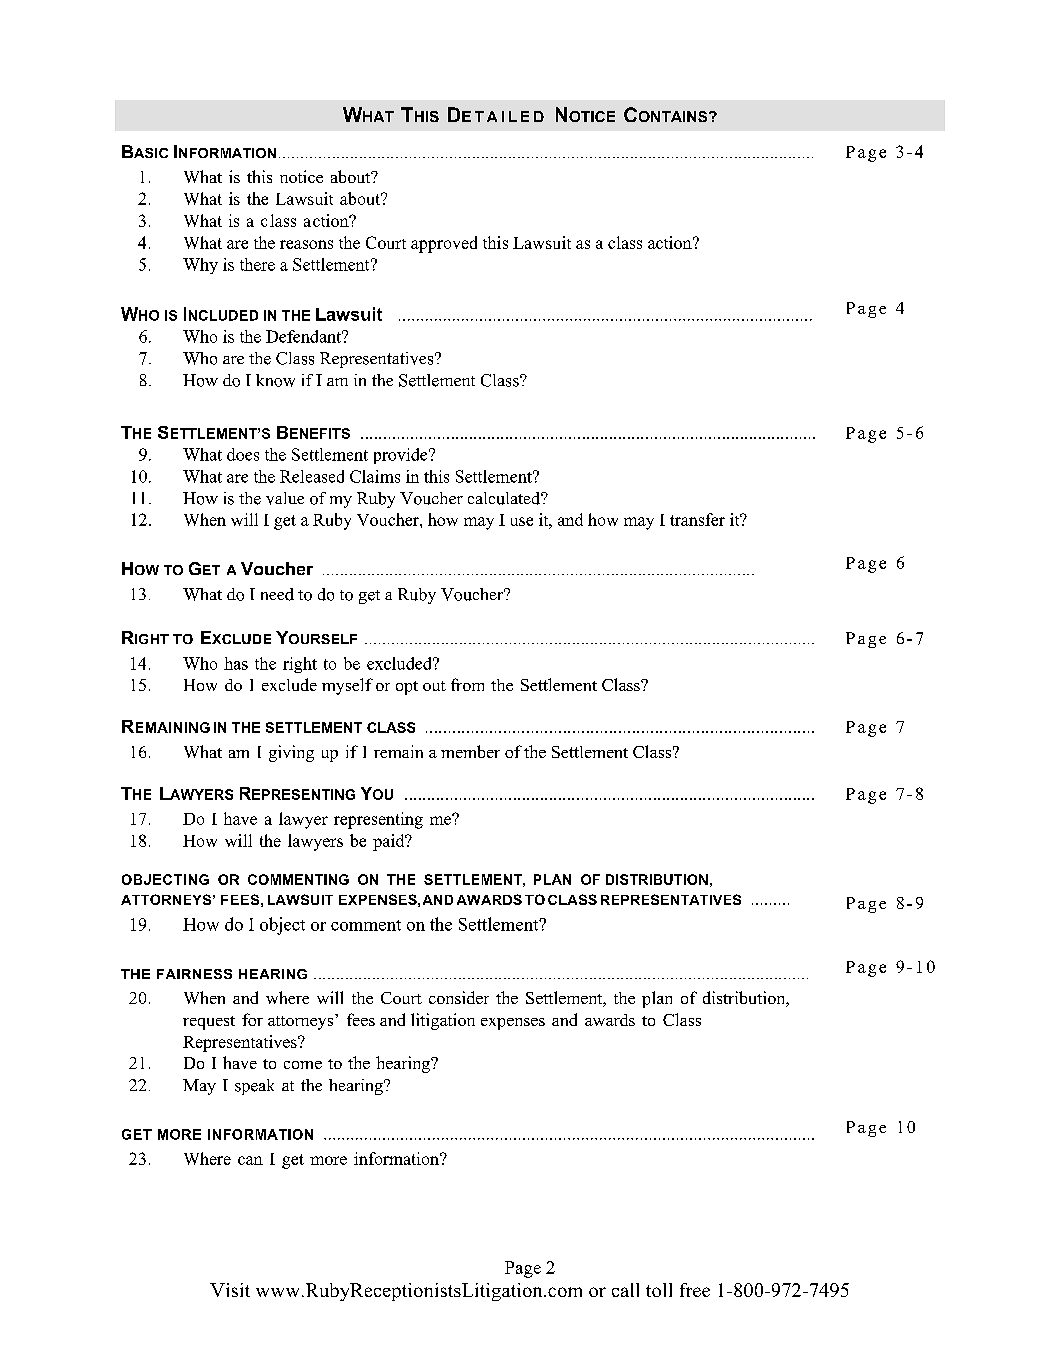 This page has width=1053, height=1363. I want to click on there, so click(257, 264).
